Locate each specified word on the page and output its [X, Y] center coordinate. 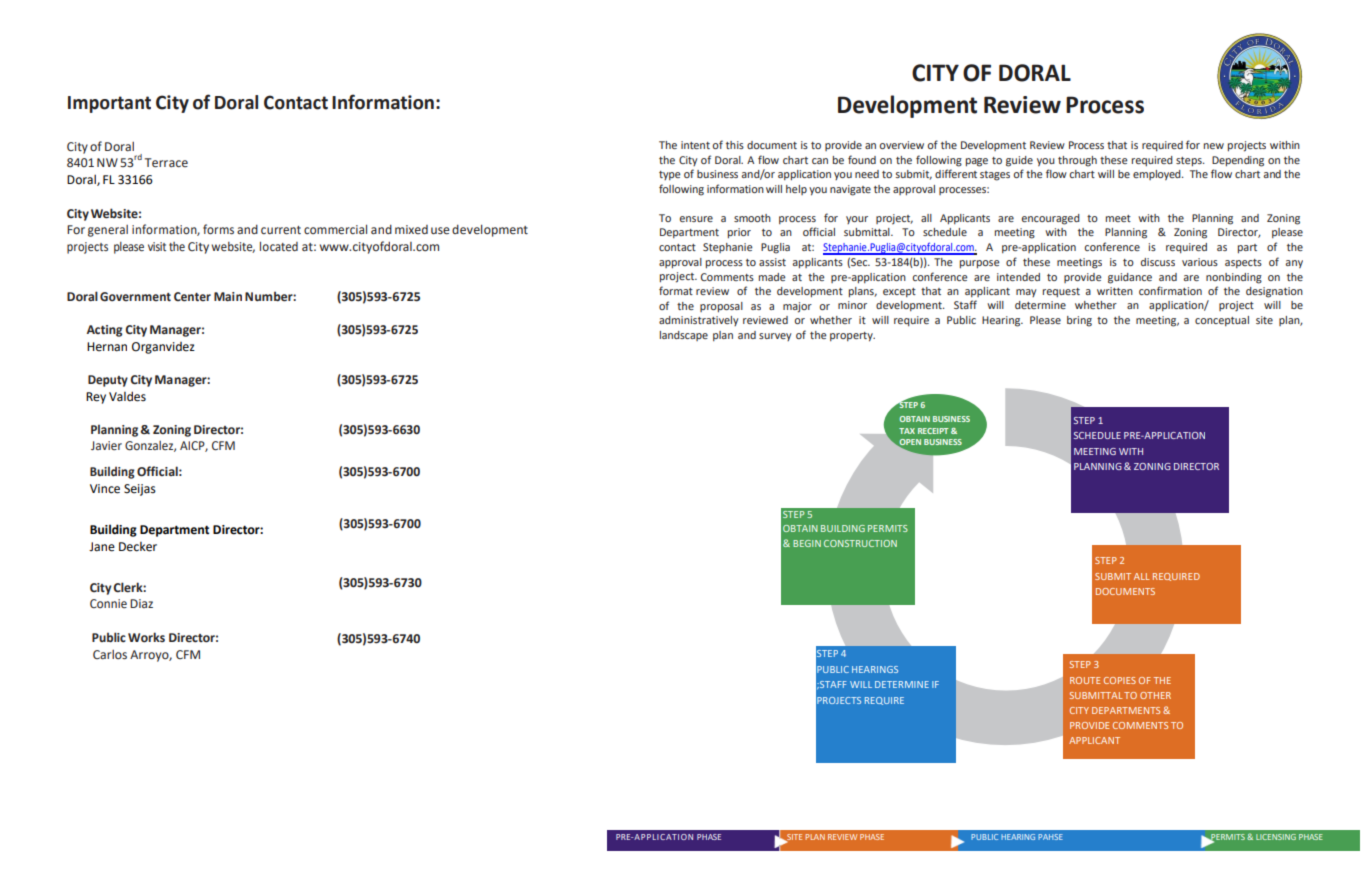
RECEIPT [933, 431]
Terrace [166, 163]
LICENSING [1276, 837]
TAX [907, 431]
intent [695, 145]
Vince [105, 489]
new [1214, 146]
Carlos [110, 654]
